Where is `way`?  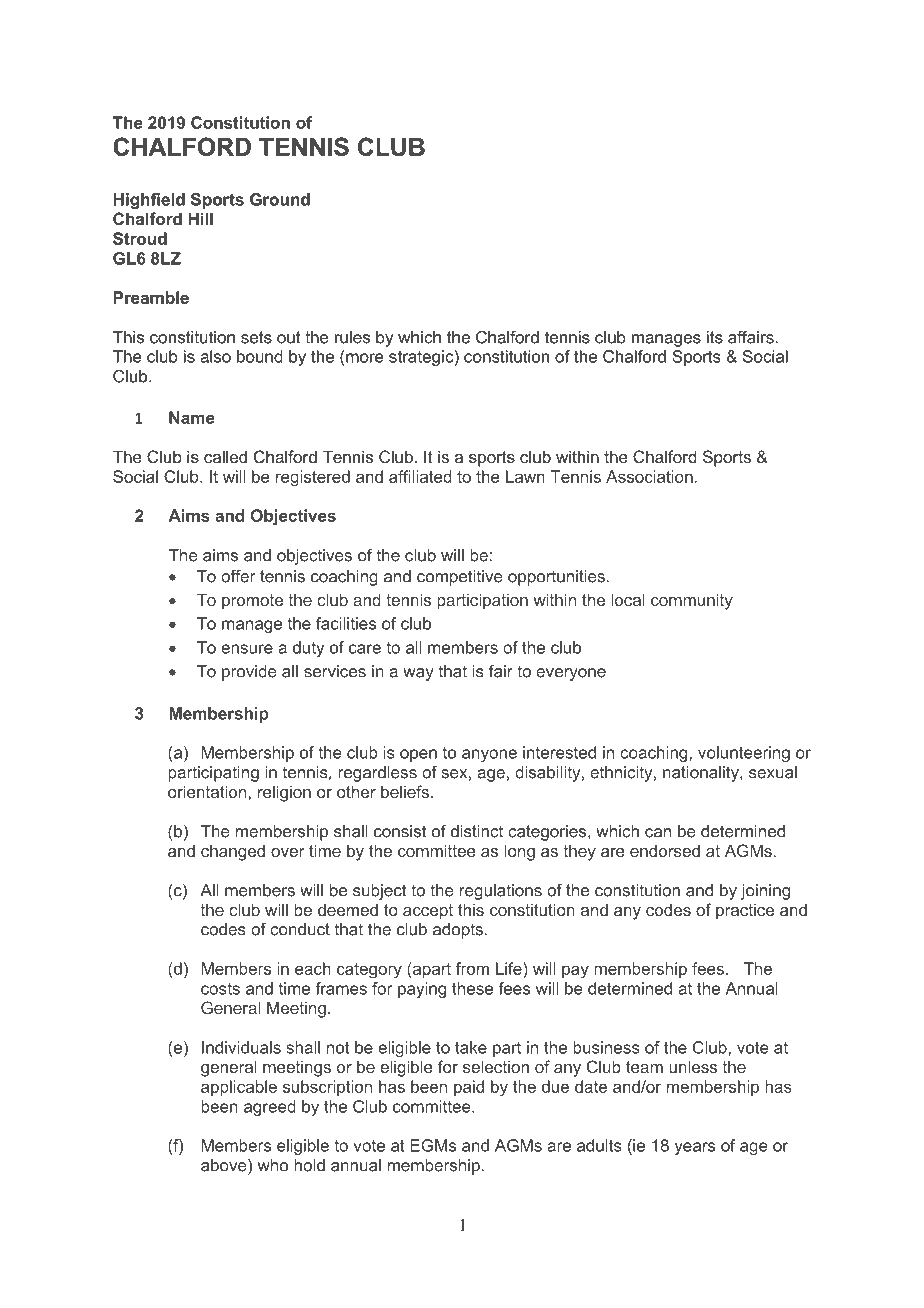
way is located at coordinates (418, 674).
